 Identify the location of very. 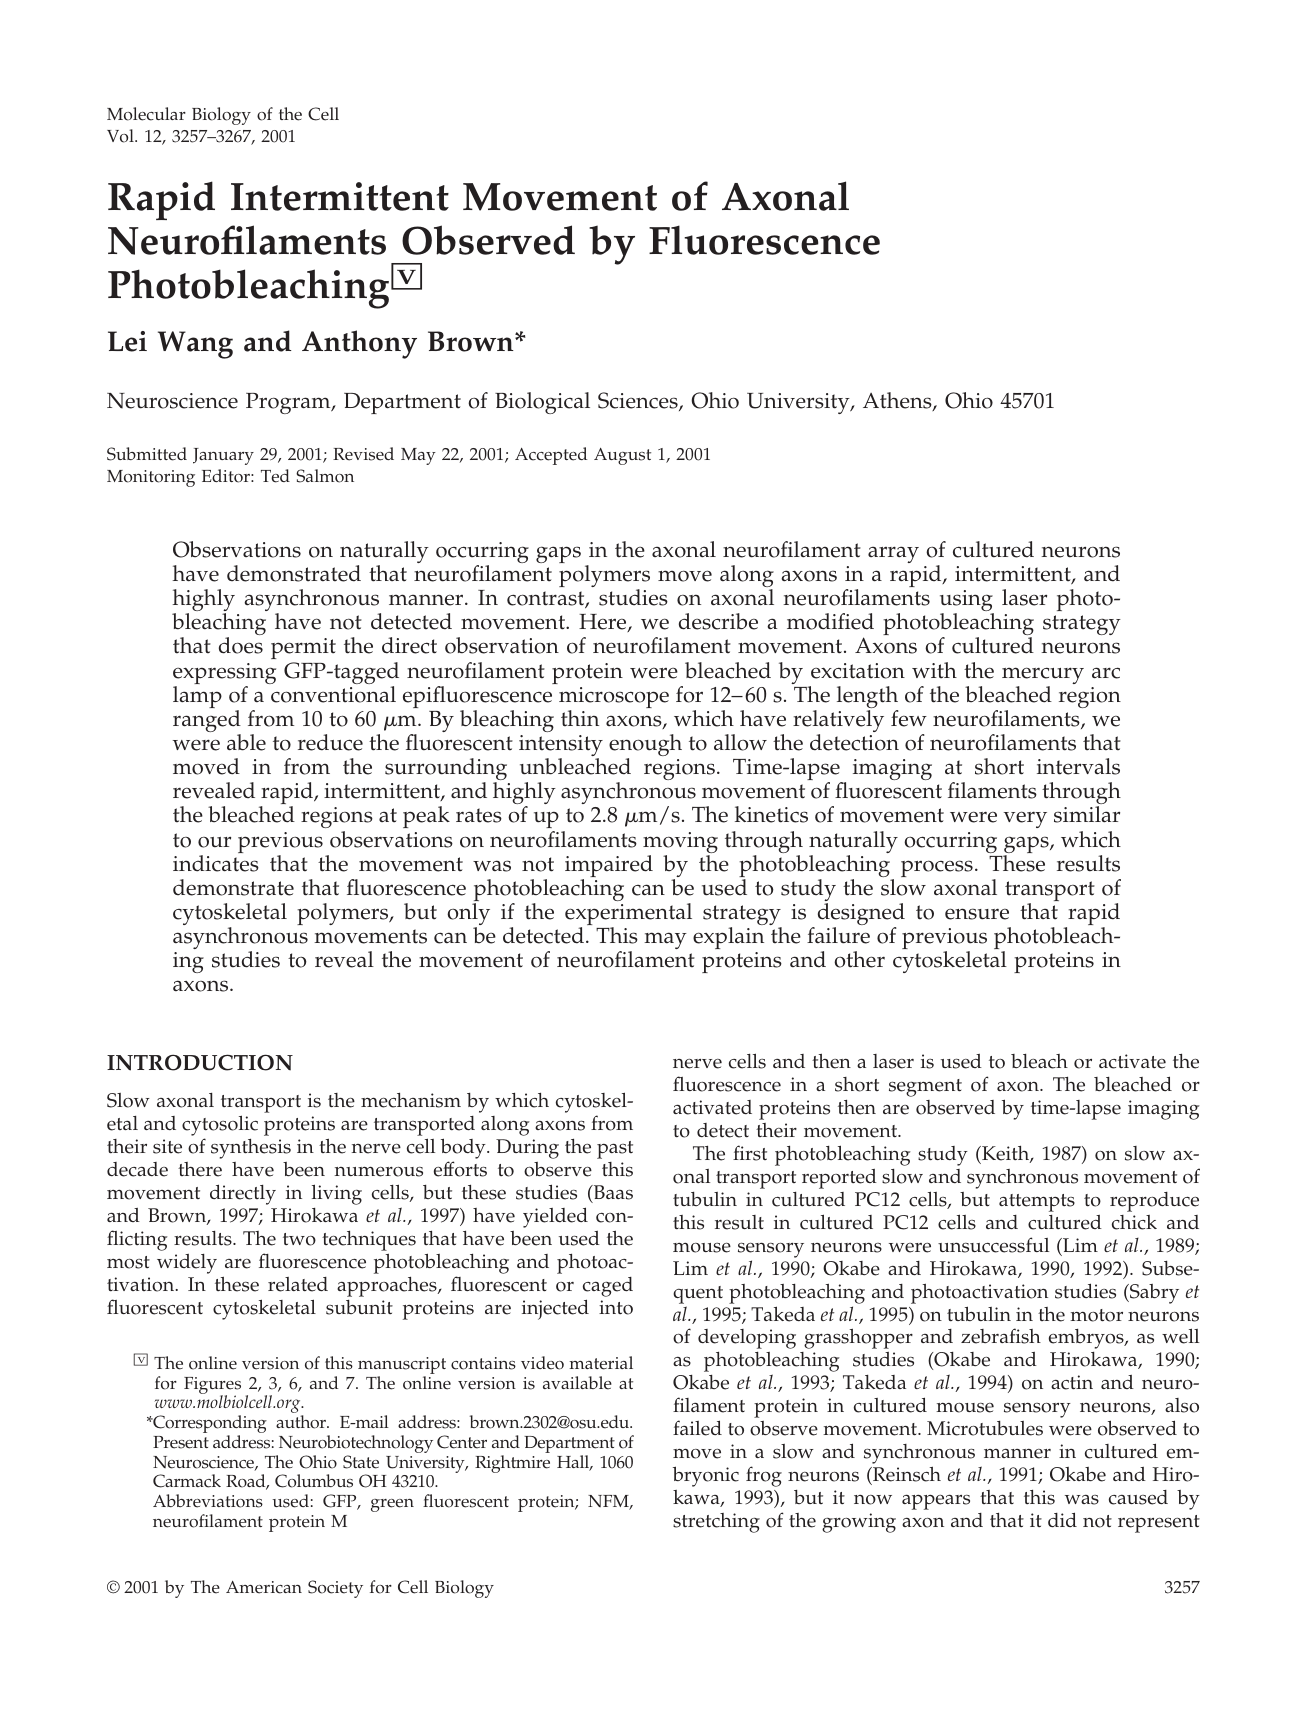
(1025, 819).
